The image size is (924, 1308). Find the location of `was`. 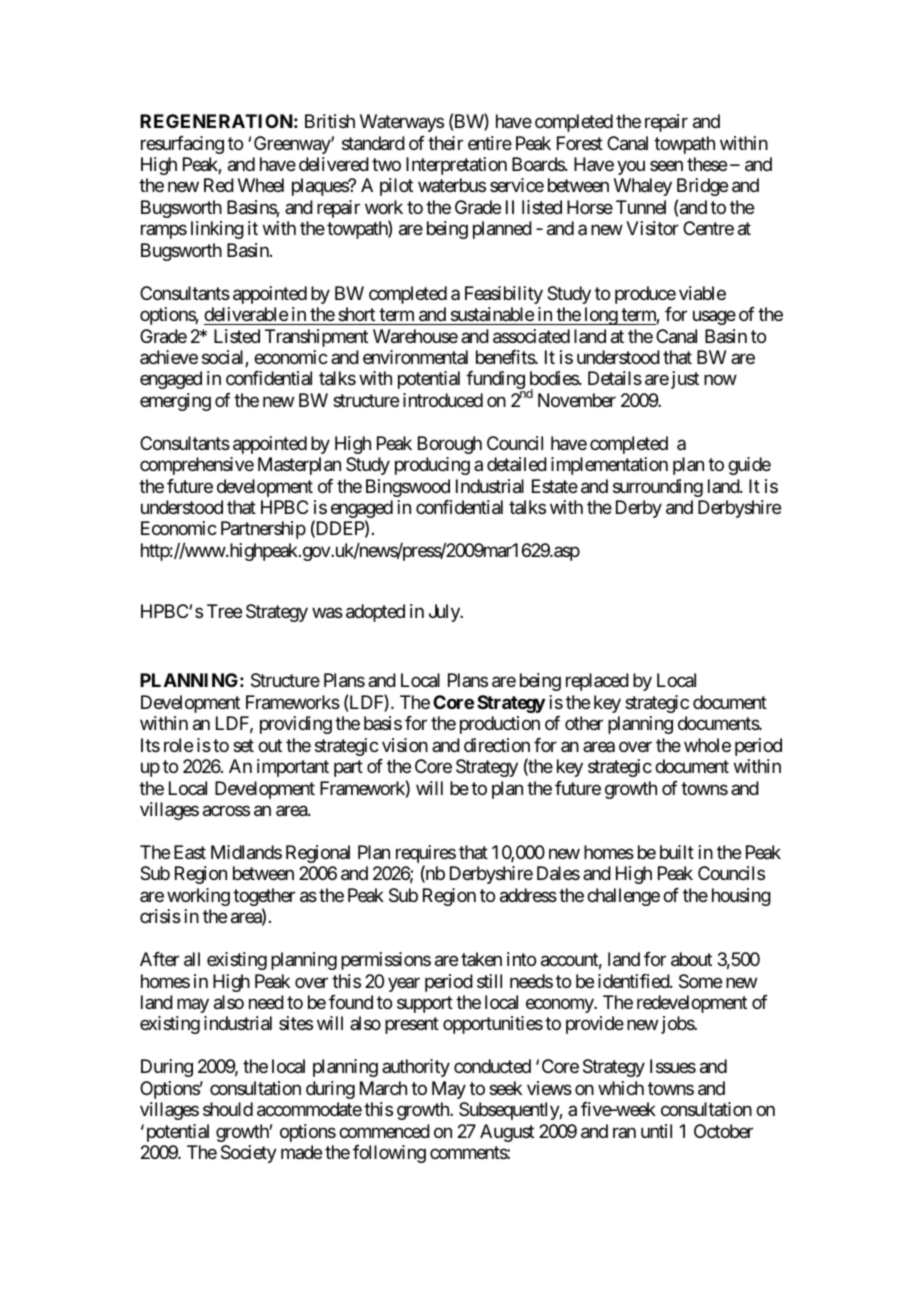

was is located at coordinates (327, 613).
